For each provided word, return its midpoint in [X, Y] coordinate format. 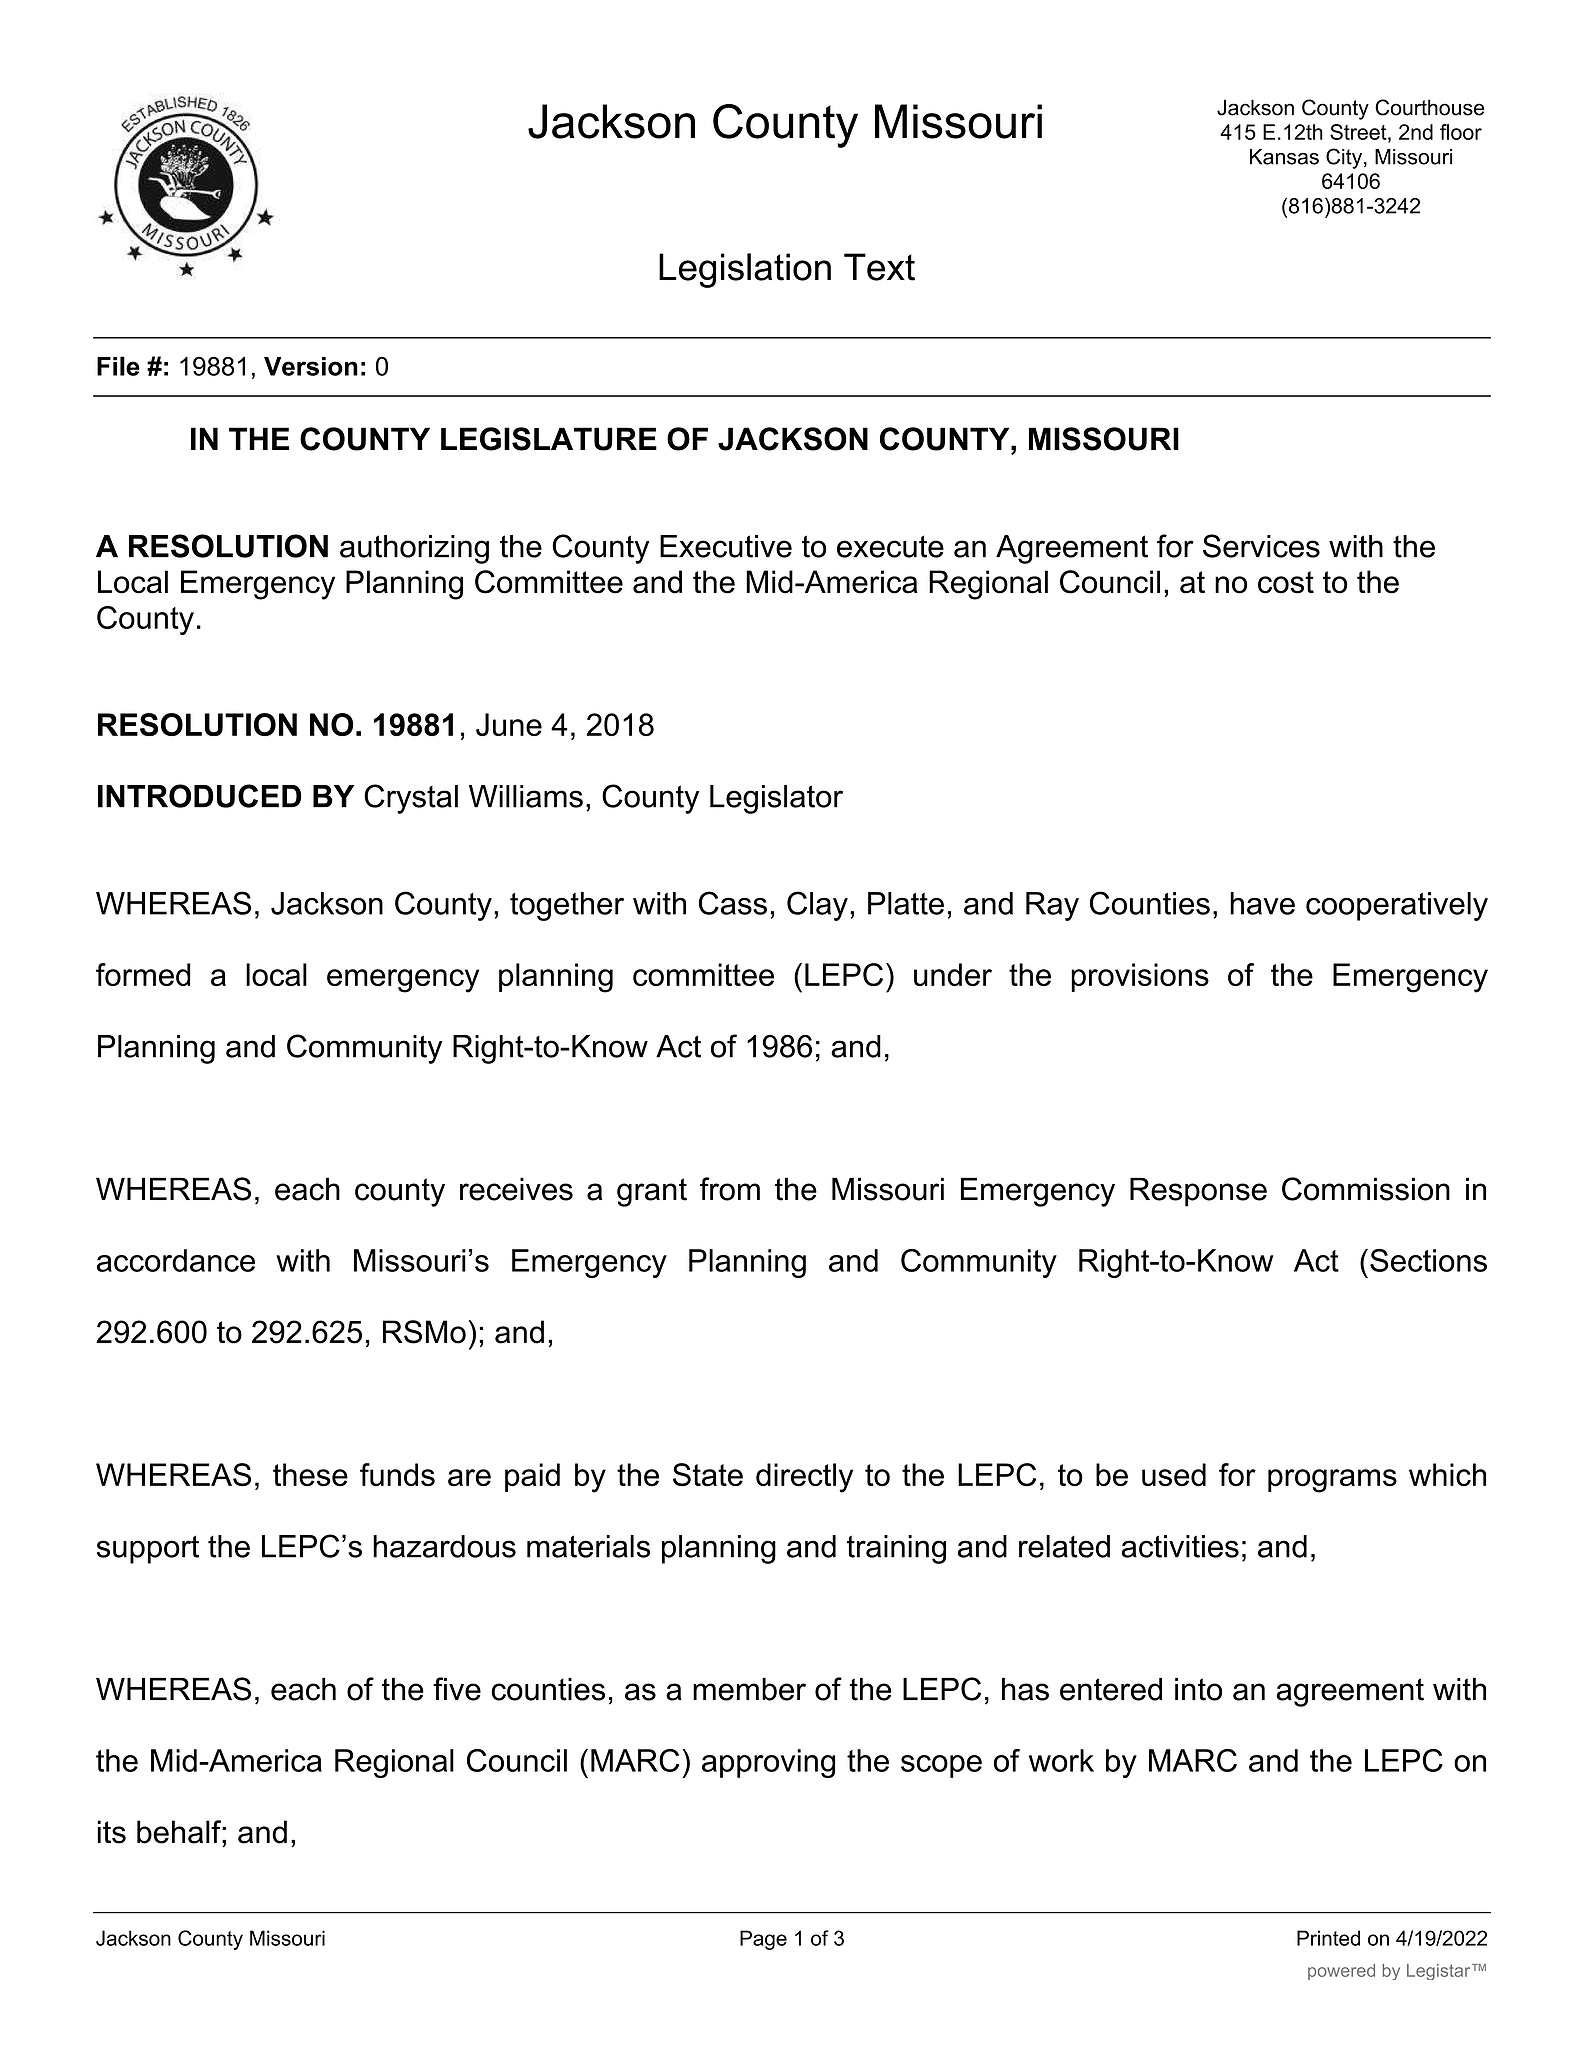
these [310, 1474]
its [111, 1832]
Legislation [745, 270]
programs [1332, 1481]
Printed [1328, 1938]
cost [1286, 582]
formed [143, 974]
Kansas [1284, 157]
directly [804, 1478]
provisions [1140, 977]
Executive [726, 546]
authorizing [414, 549]
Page [763, 1940]
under [953, 974]
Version [311, 366]
